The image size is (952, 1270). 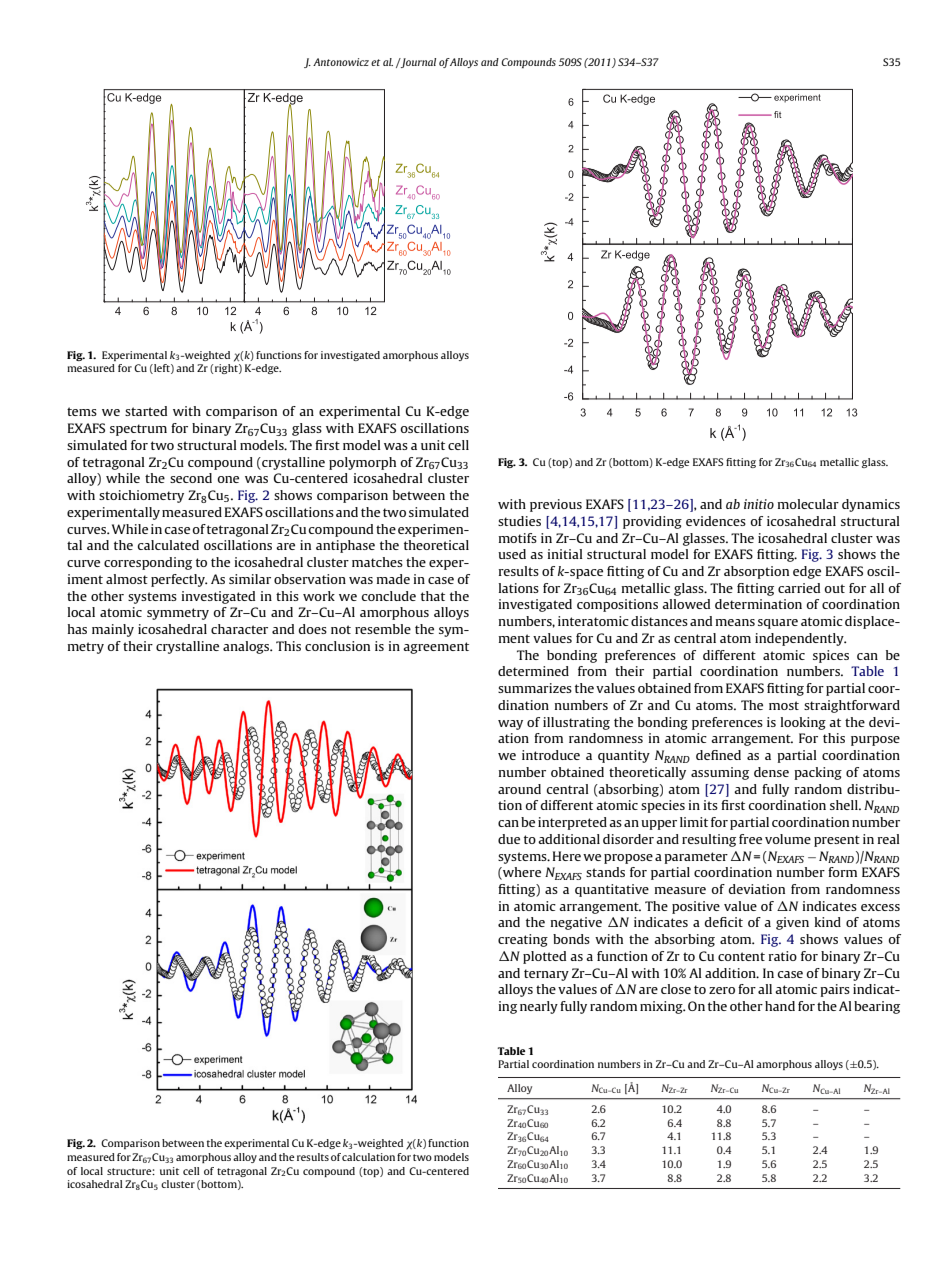 What do you see at coordinates (510, 725) in the page?
I see `way` at bounding box center [510, 725].
